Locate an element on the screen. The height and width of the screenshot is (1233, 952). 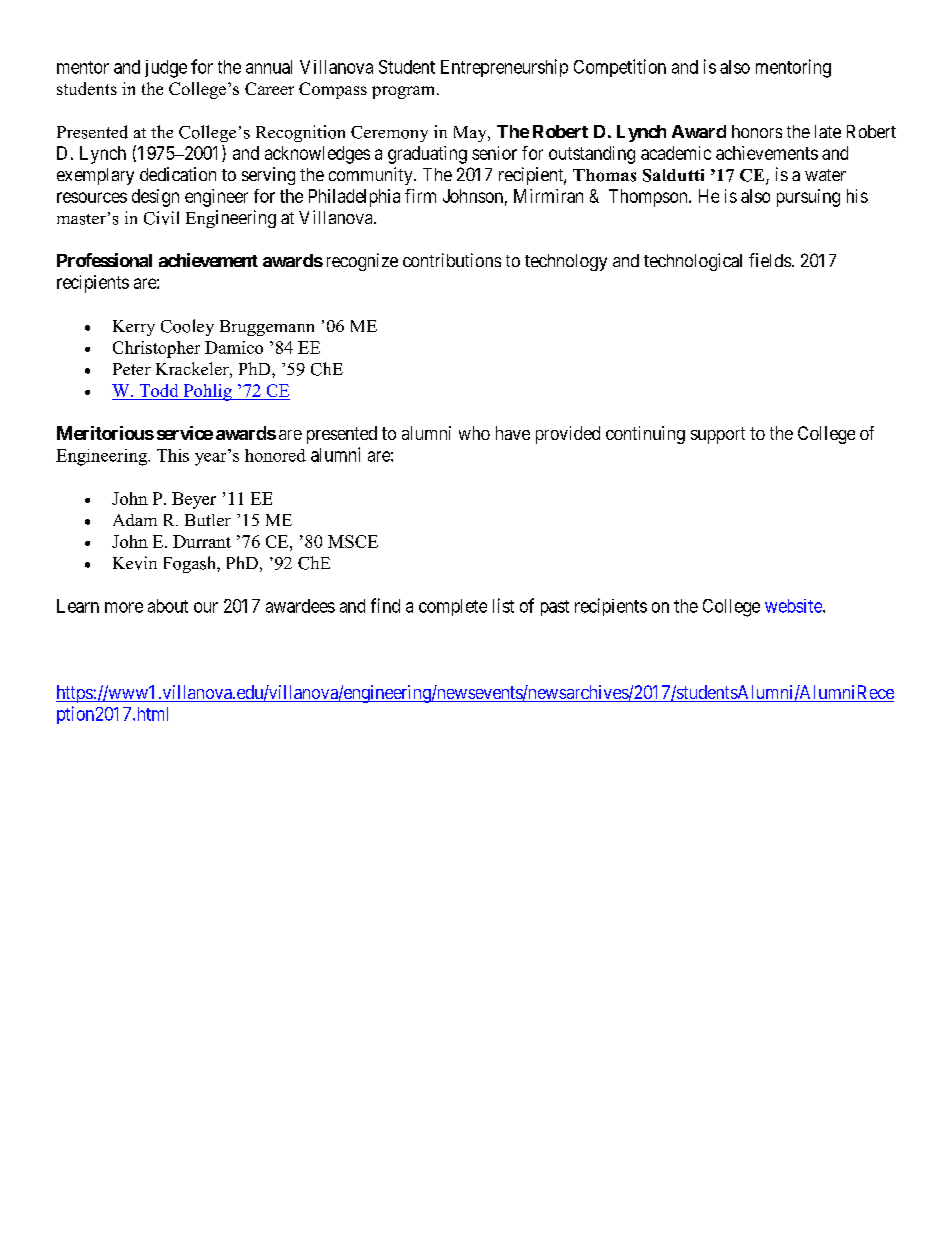
who is located at coordinates (474, 433).
